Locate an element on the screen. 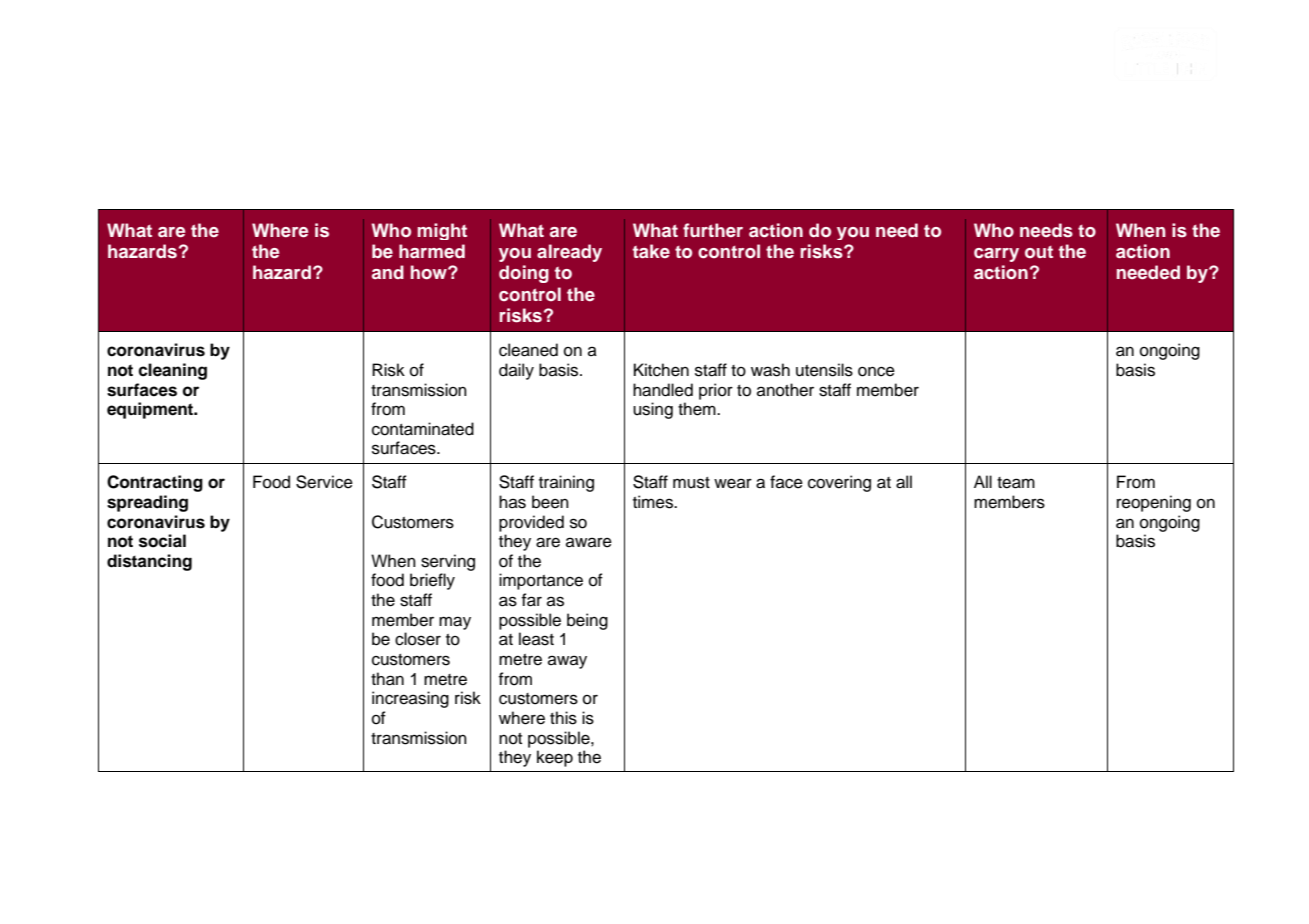  keep is located at coordinates (555, 758).
